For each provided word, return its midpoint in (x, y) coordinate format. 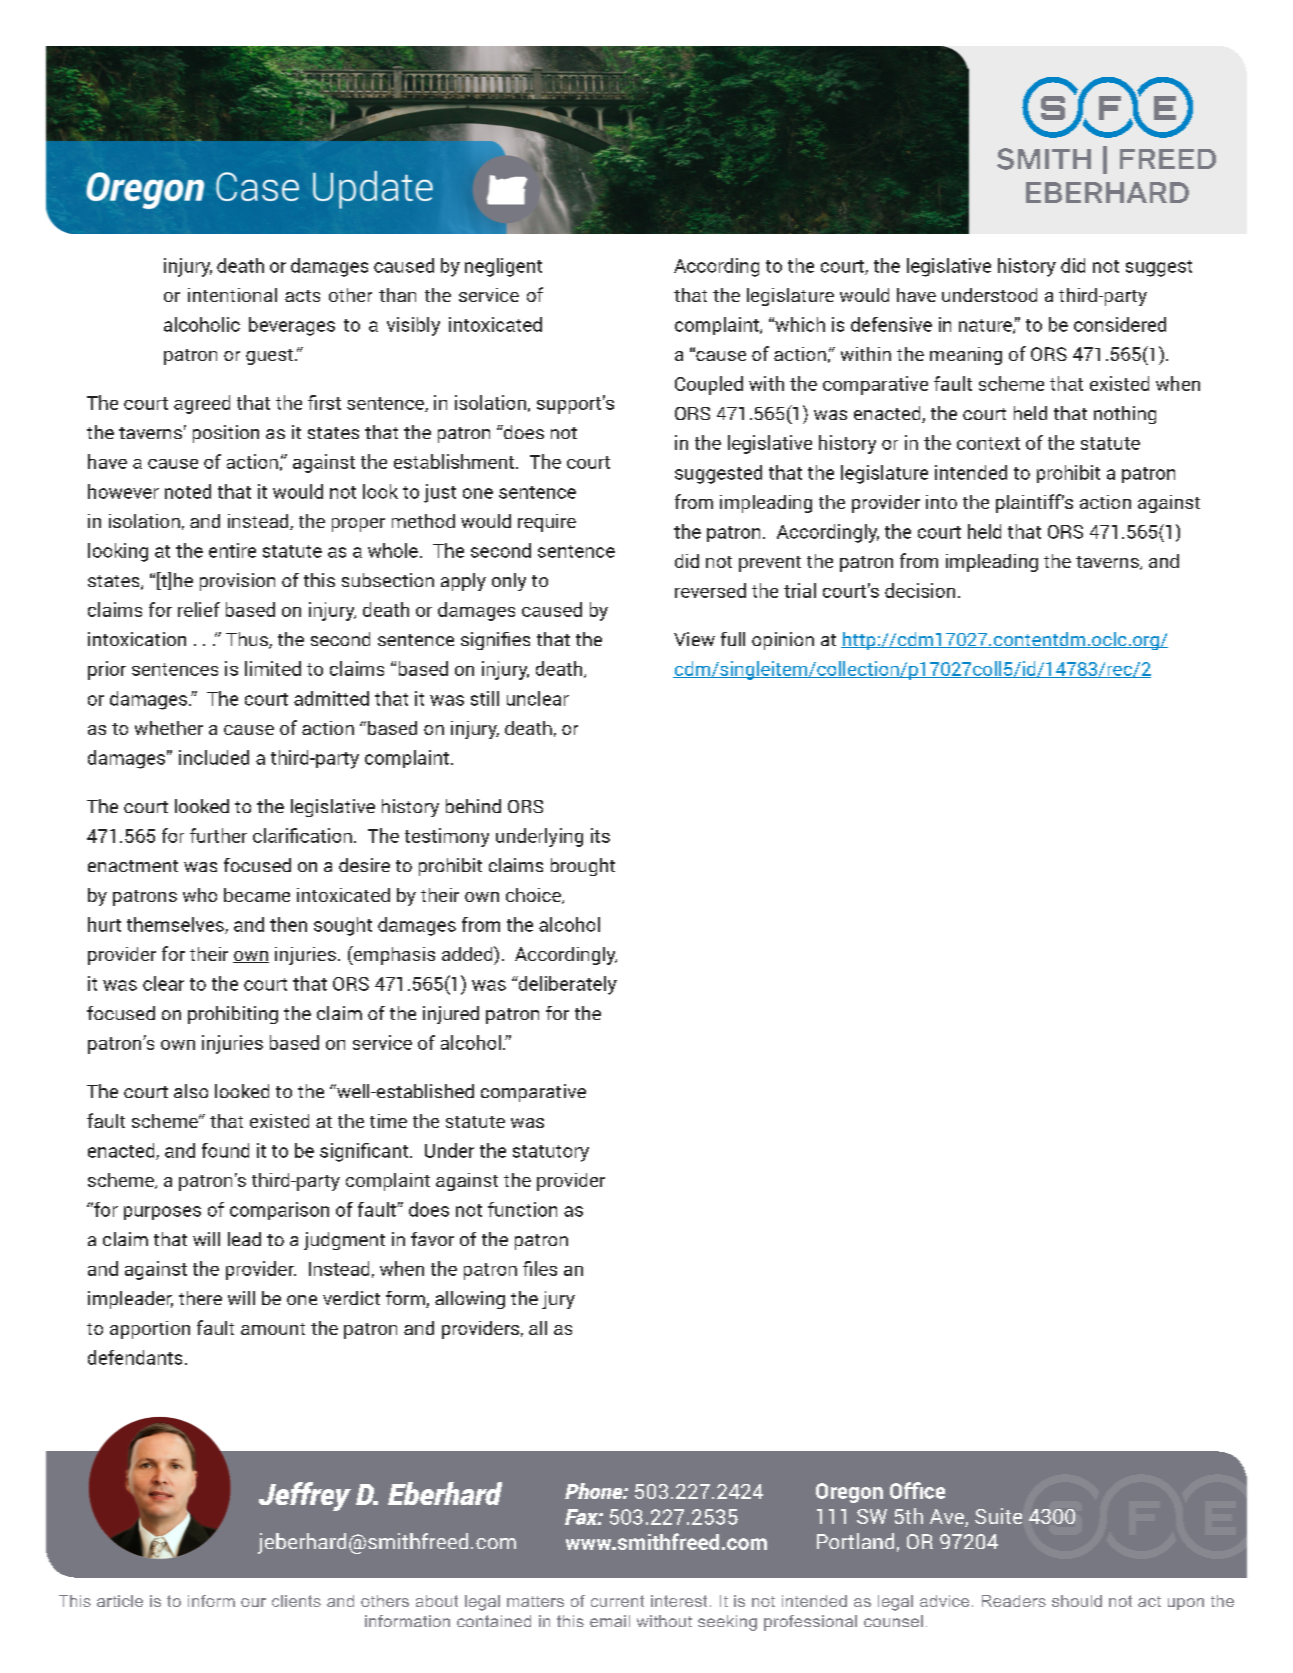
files (540, 1268)
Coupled (709, 385)
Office (917, 1490)
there (200, 1298)
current (617, 1601)
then (288, 924)
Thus (248, 640)
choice (534, 896)
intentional (232, 295)
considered (1120, 324)
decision (920, 590)
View (694, 639)
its (600, 835)
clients (296, 1601)
